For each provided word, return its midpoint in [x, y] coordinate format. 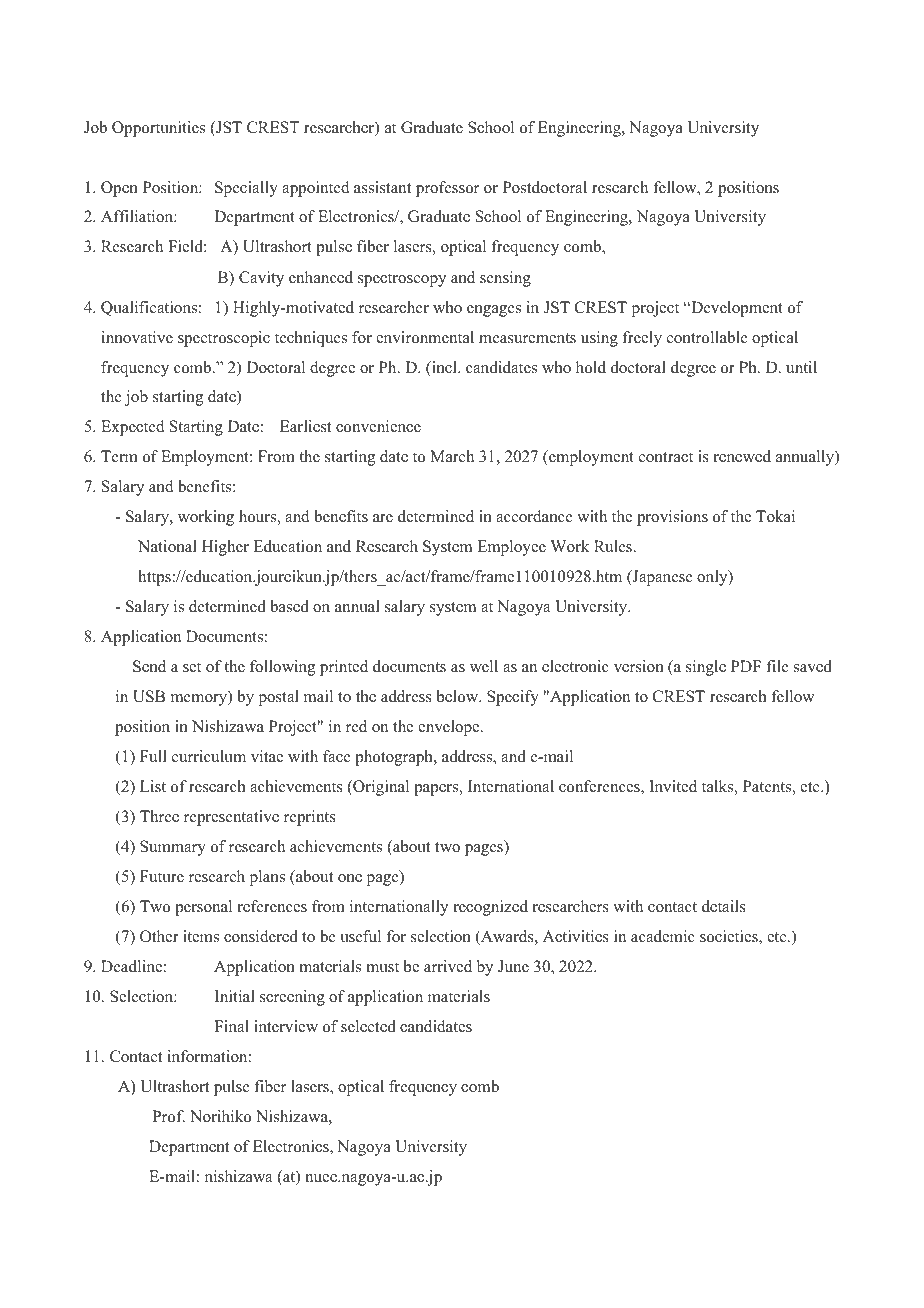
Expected [133, 428]
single [706, 668]
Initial [235, 996]
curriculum [209, 756]
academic [663, 936]
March [452, 456]
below [459, 696]
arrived [448, 966]
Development [736, 309]
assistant [382, 187]
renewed [742, 456]
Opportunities [158, 129]
